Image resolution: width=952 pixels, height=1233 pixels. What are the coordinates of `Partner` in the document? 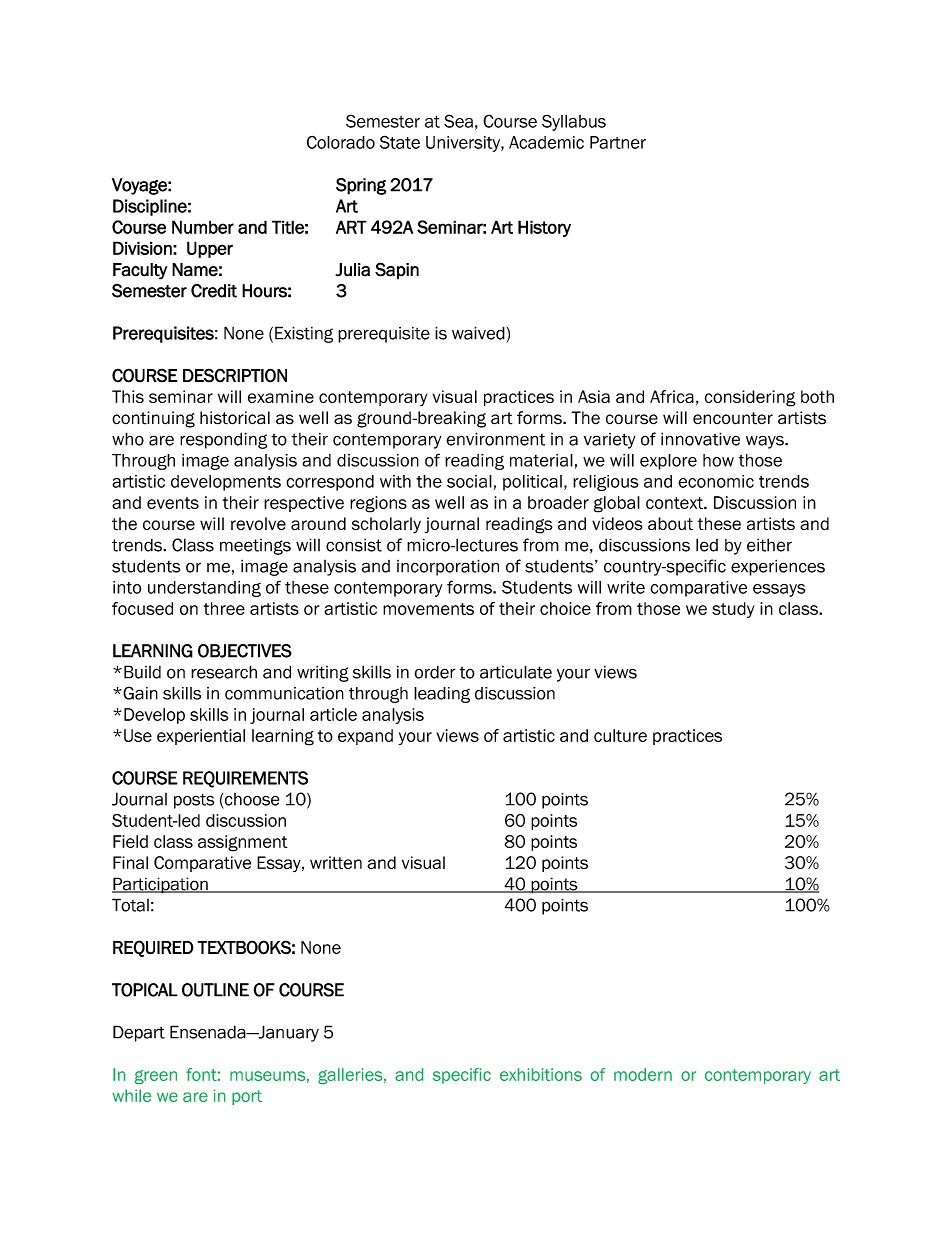 It's located at (618, 142).
